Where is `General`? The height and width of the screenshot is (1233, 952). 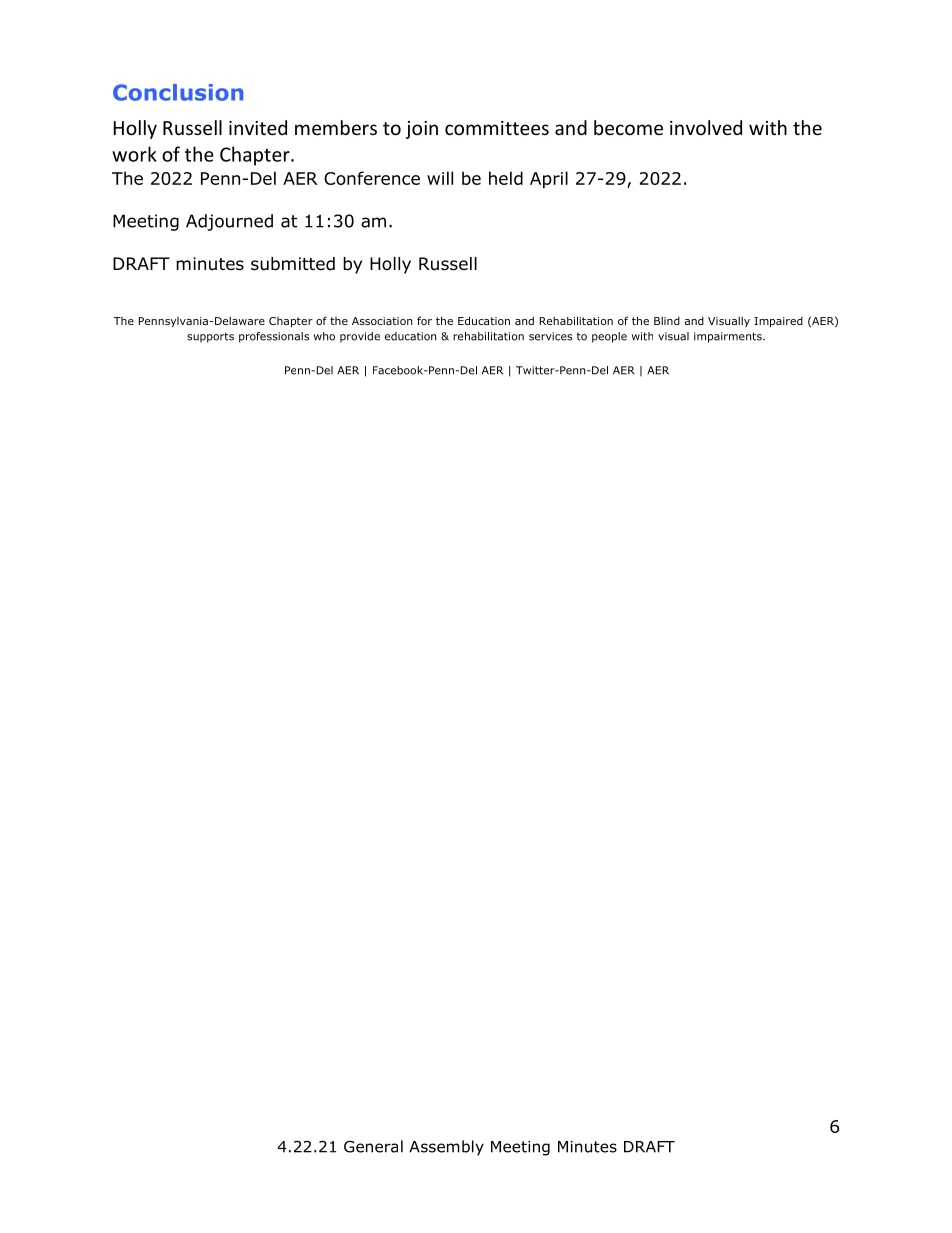
General is located at coordinates (373, 1146).
